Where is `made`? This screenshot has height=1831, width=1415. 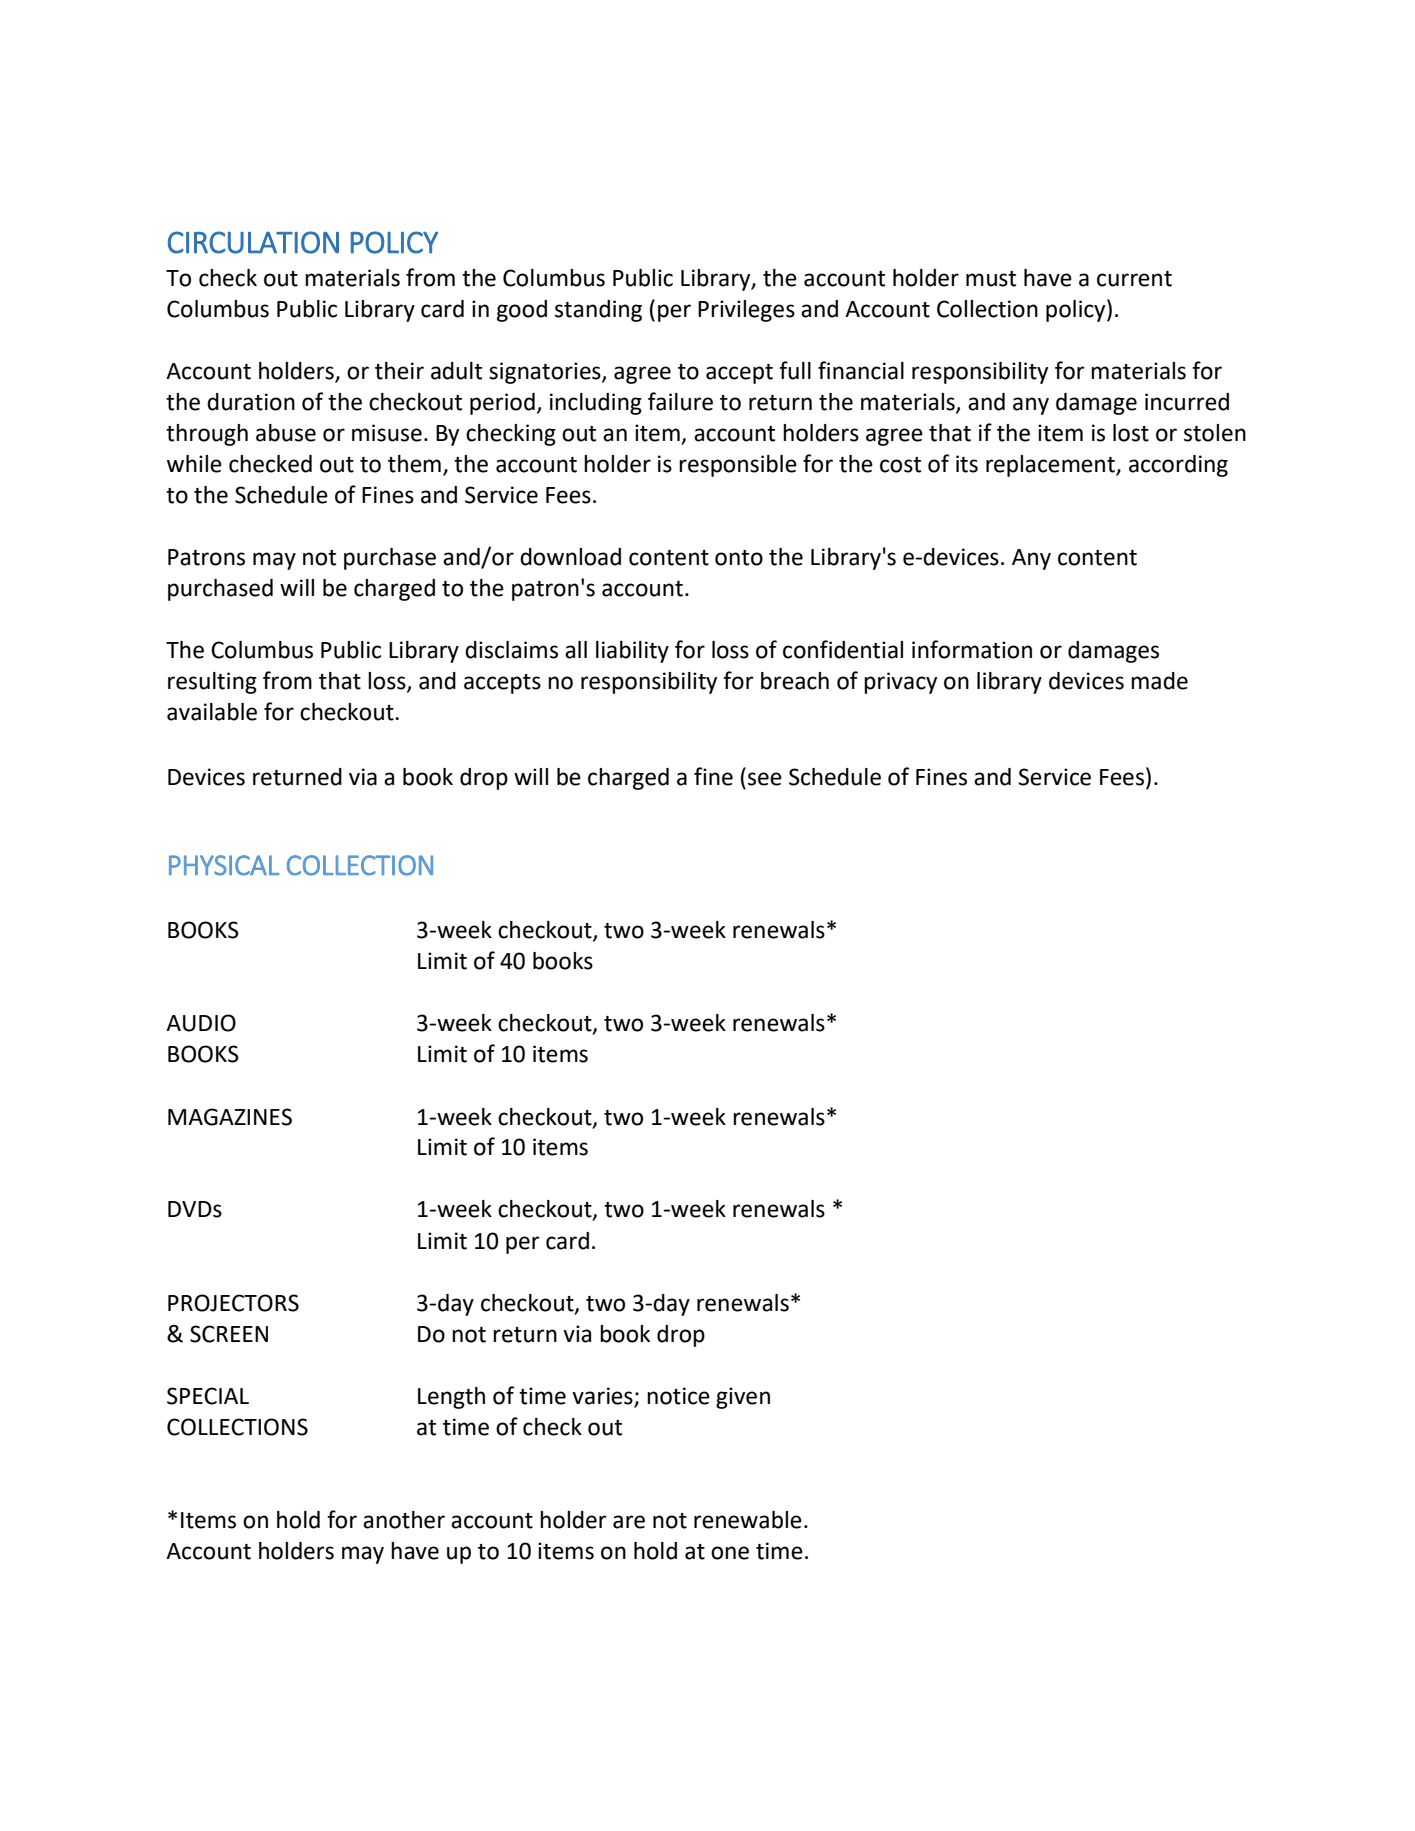 made is located at coordinates (1159, 681).
